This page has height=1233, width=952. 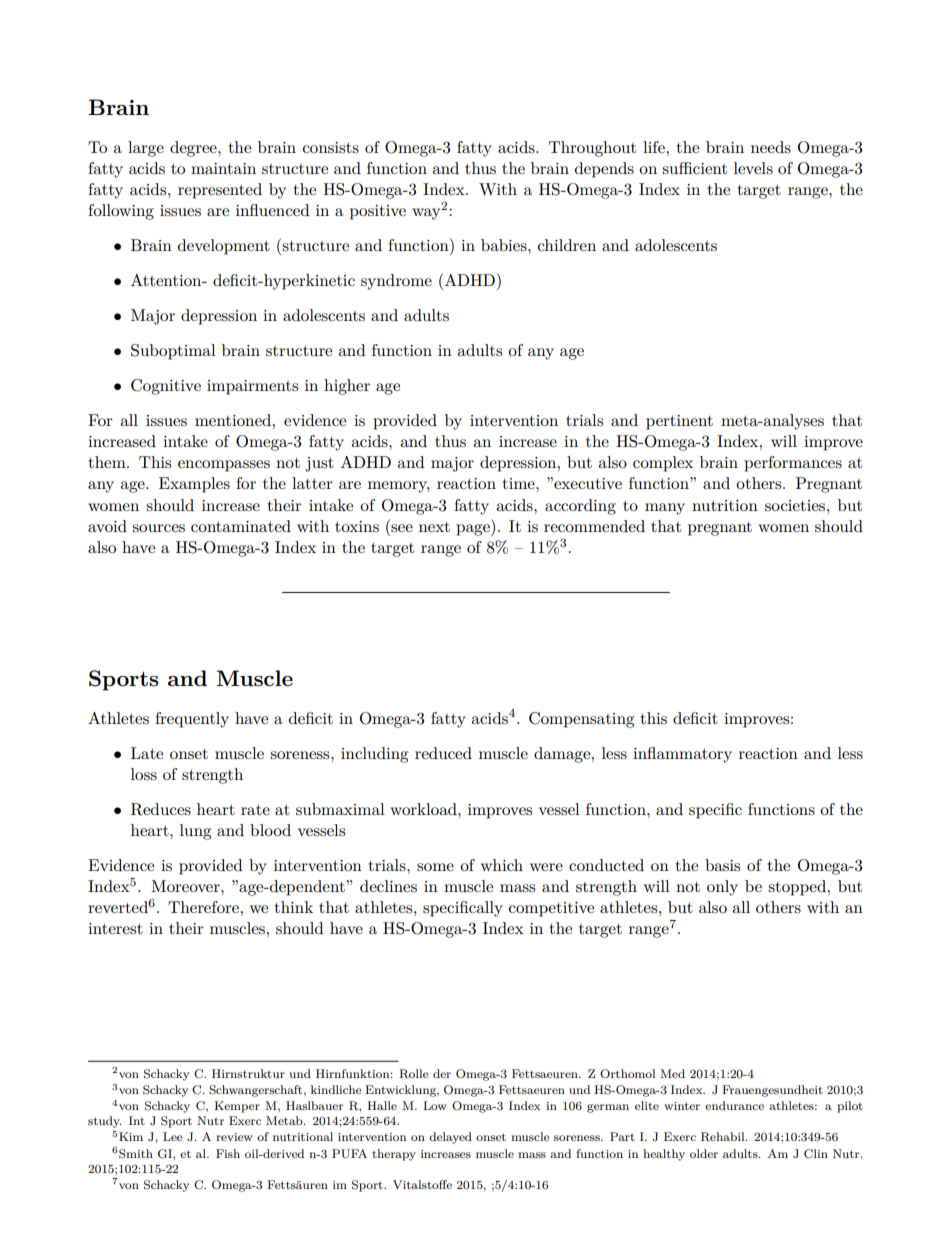 I want to click on maintain, so click(x=223, y=168).
